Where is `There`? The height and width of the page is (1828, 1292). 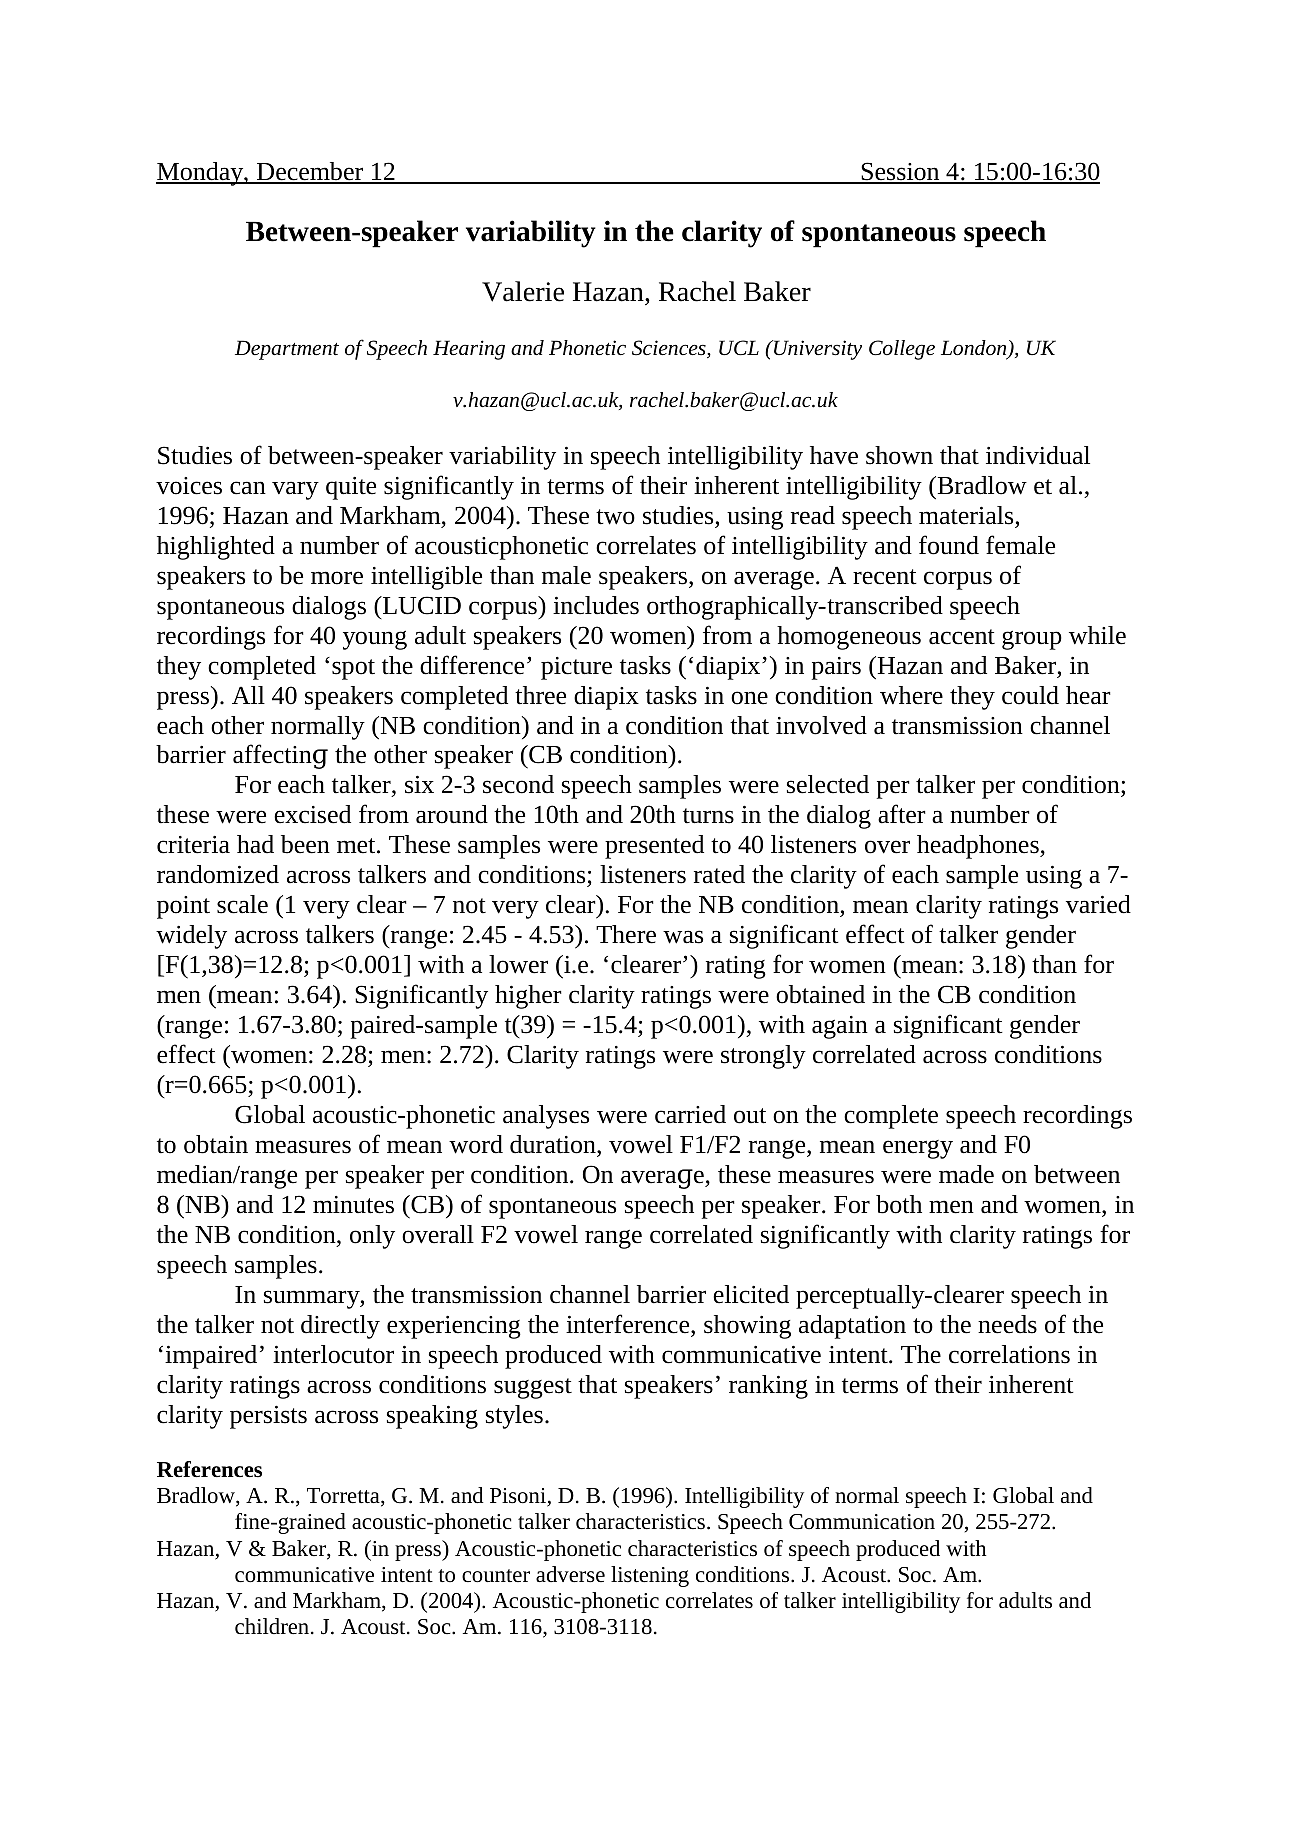 There is located at coordinates (626, 934).
